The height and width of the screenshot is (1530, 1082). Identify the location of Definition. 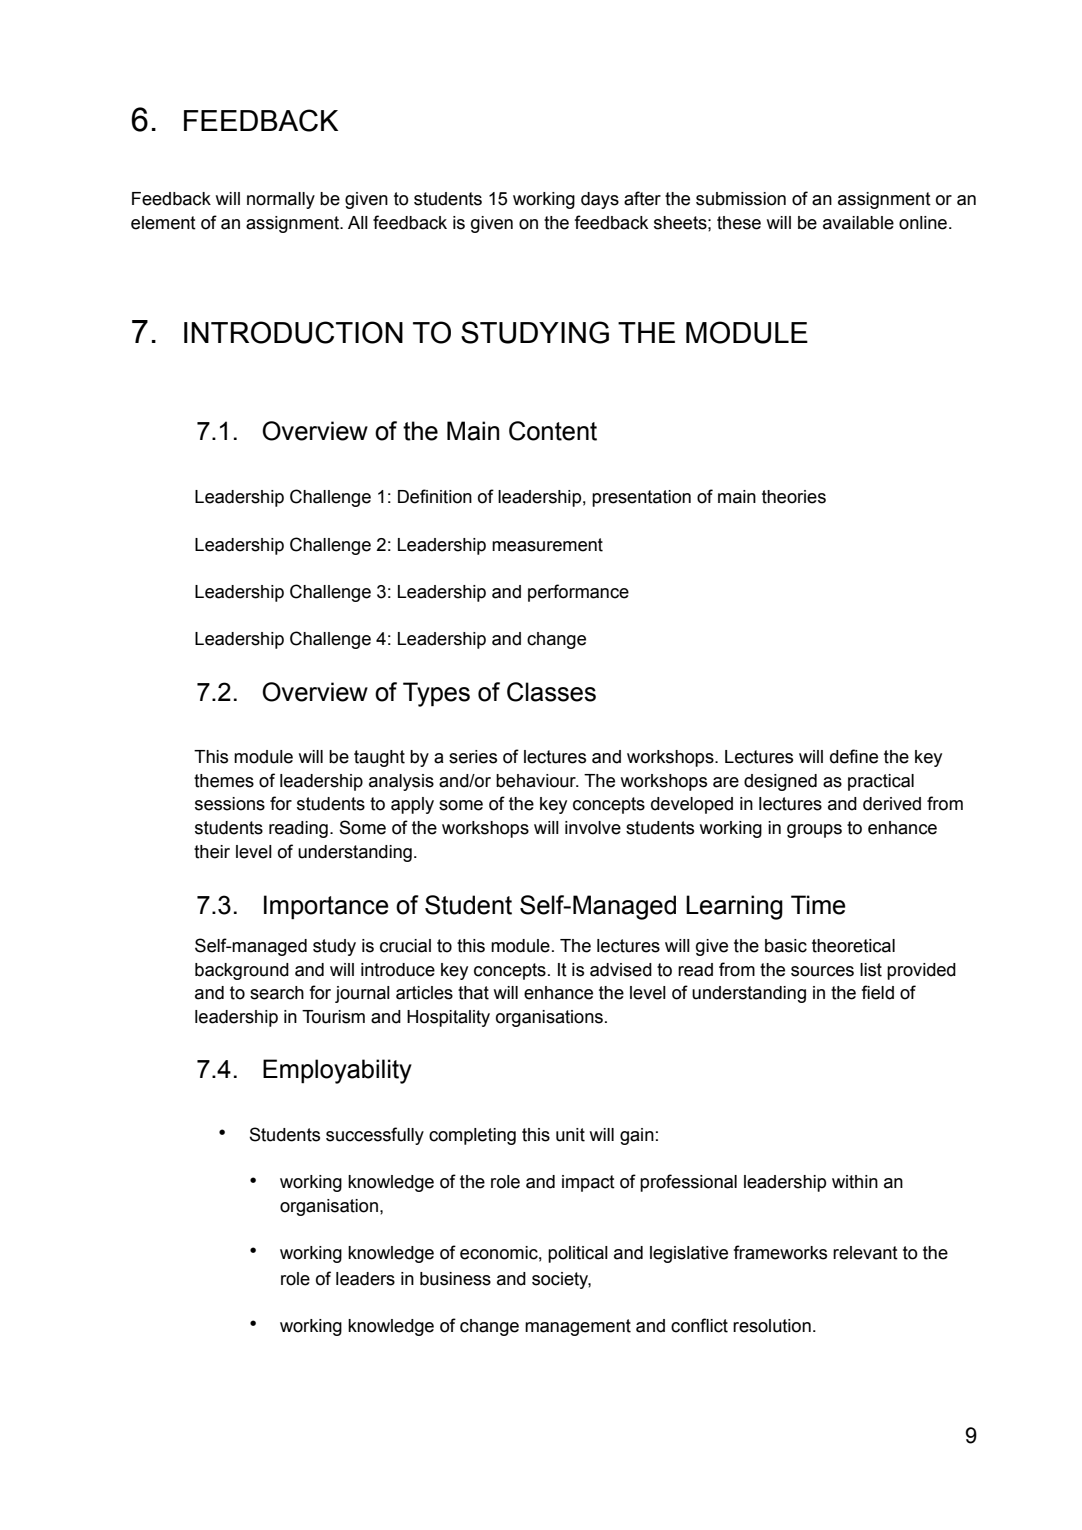
(435, 496).
